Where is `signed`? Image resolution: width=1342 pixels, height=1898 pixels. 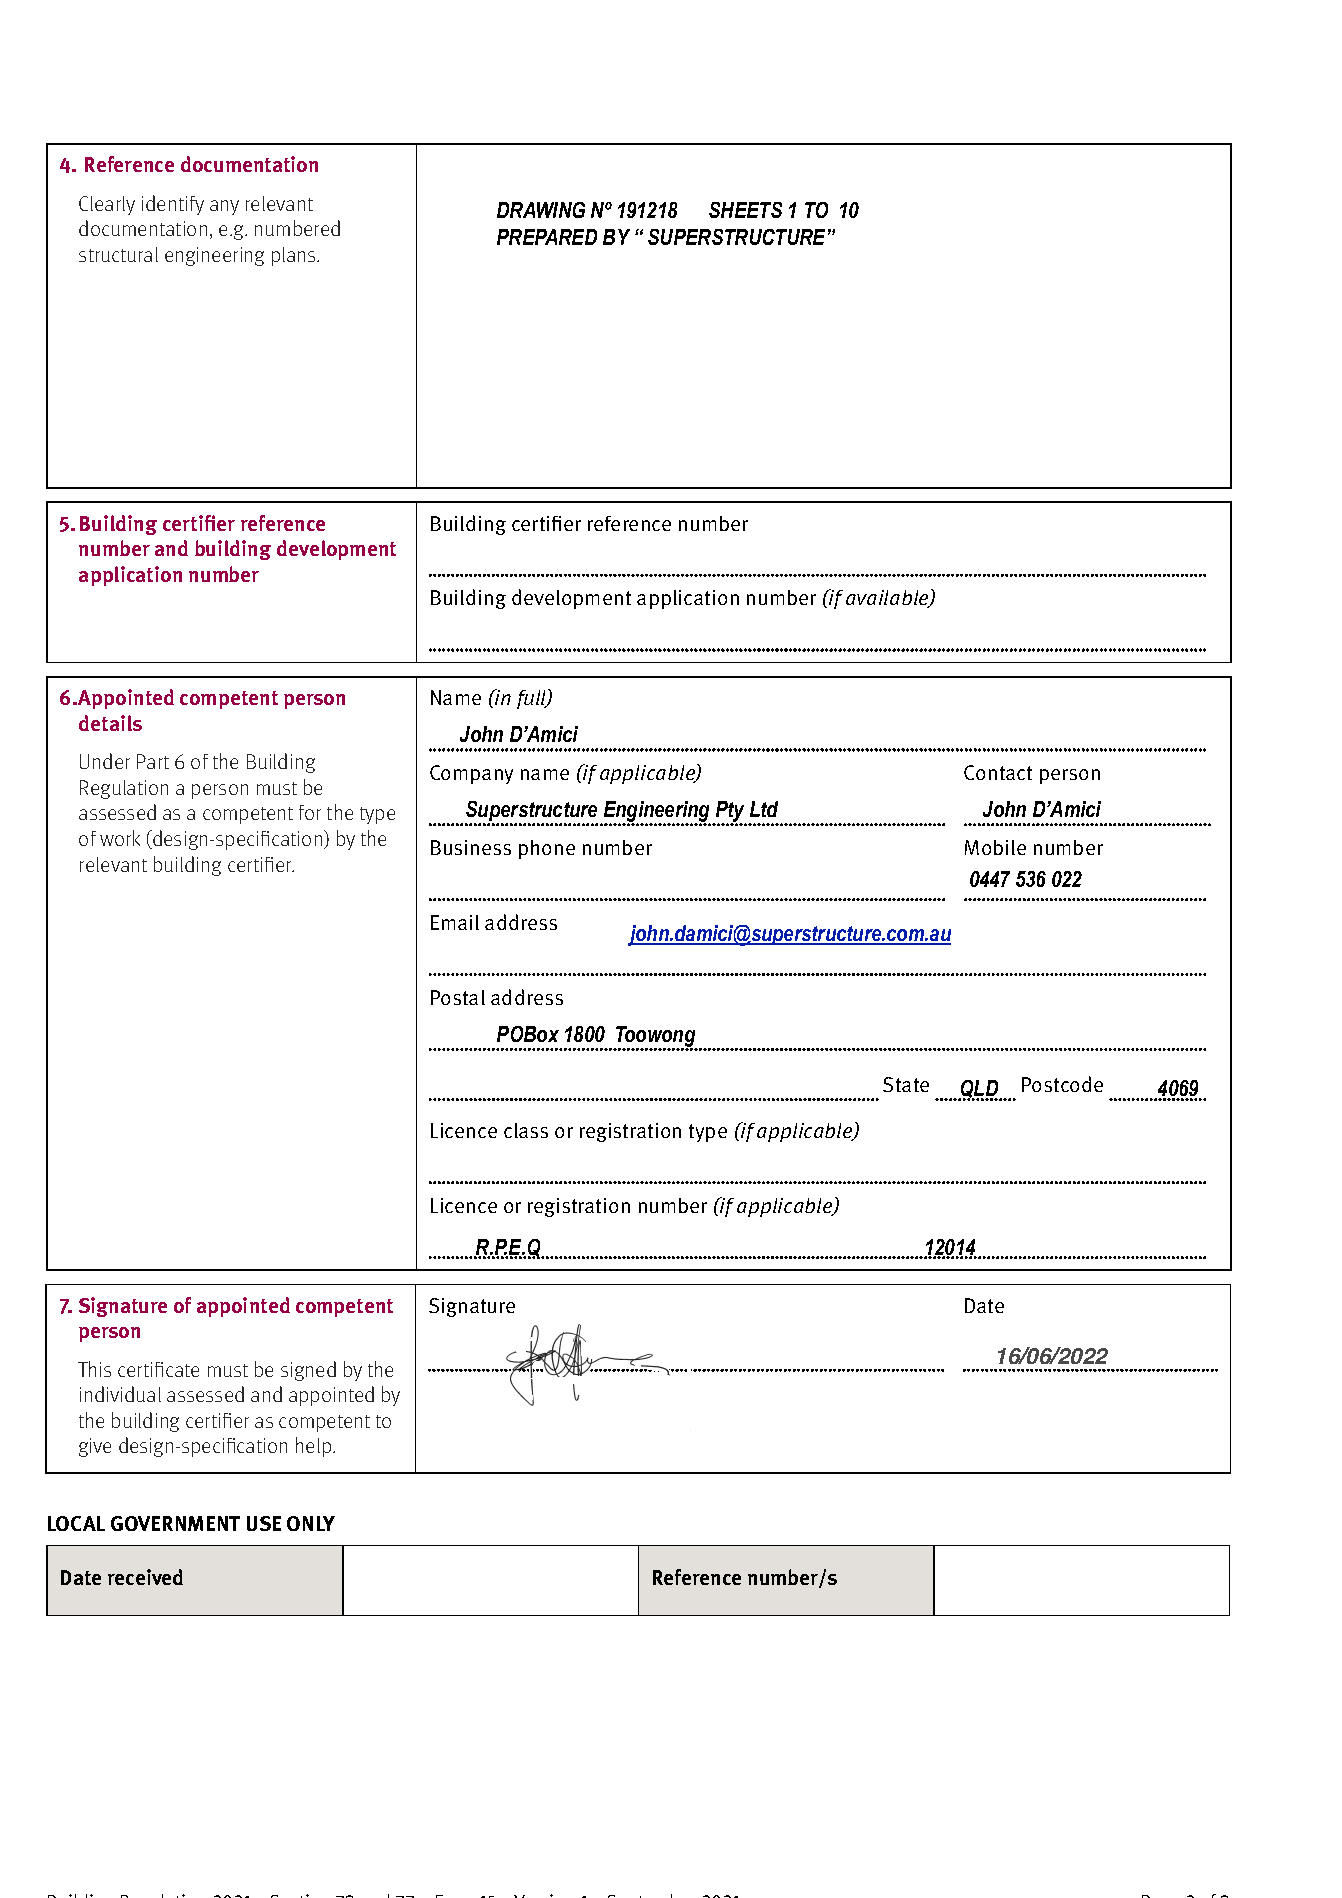
signed is located at coordinates (308, 1371).
